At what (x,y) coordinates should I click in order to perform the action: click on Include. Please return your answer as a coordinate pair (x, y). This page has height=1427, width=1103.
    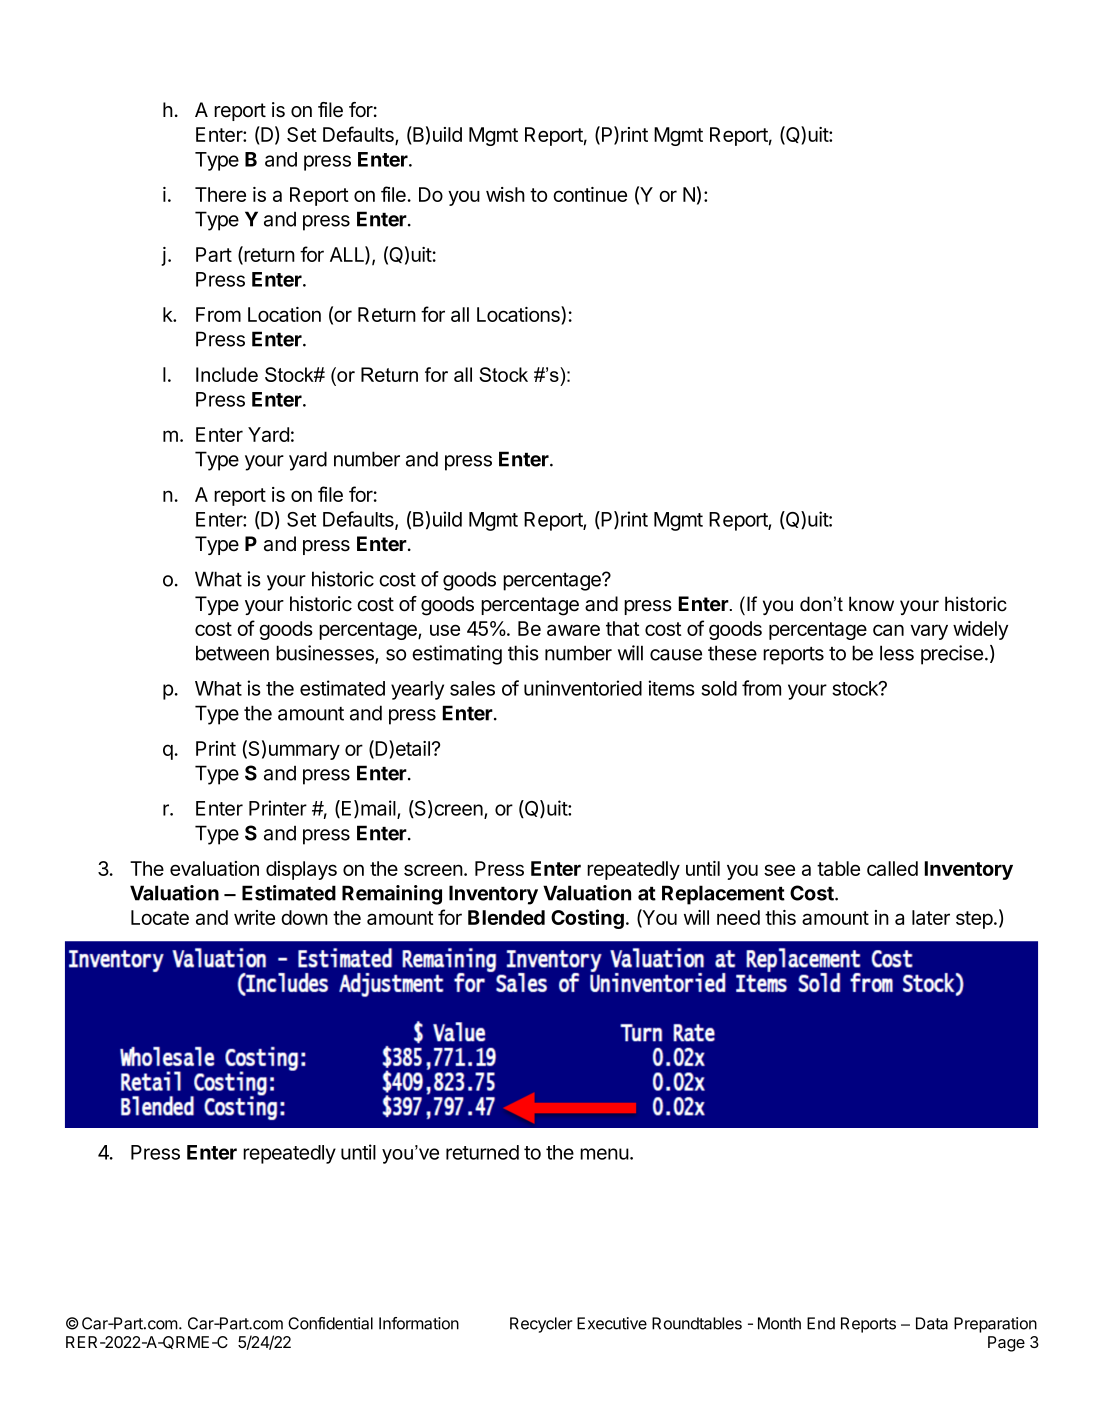
    Looking at the image, I should click on (227, 374).
